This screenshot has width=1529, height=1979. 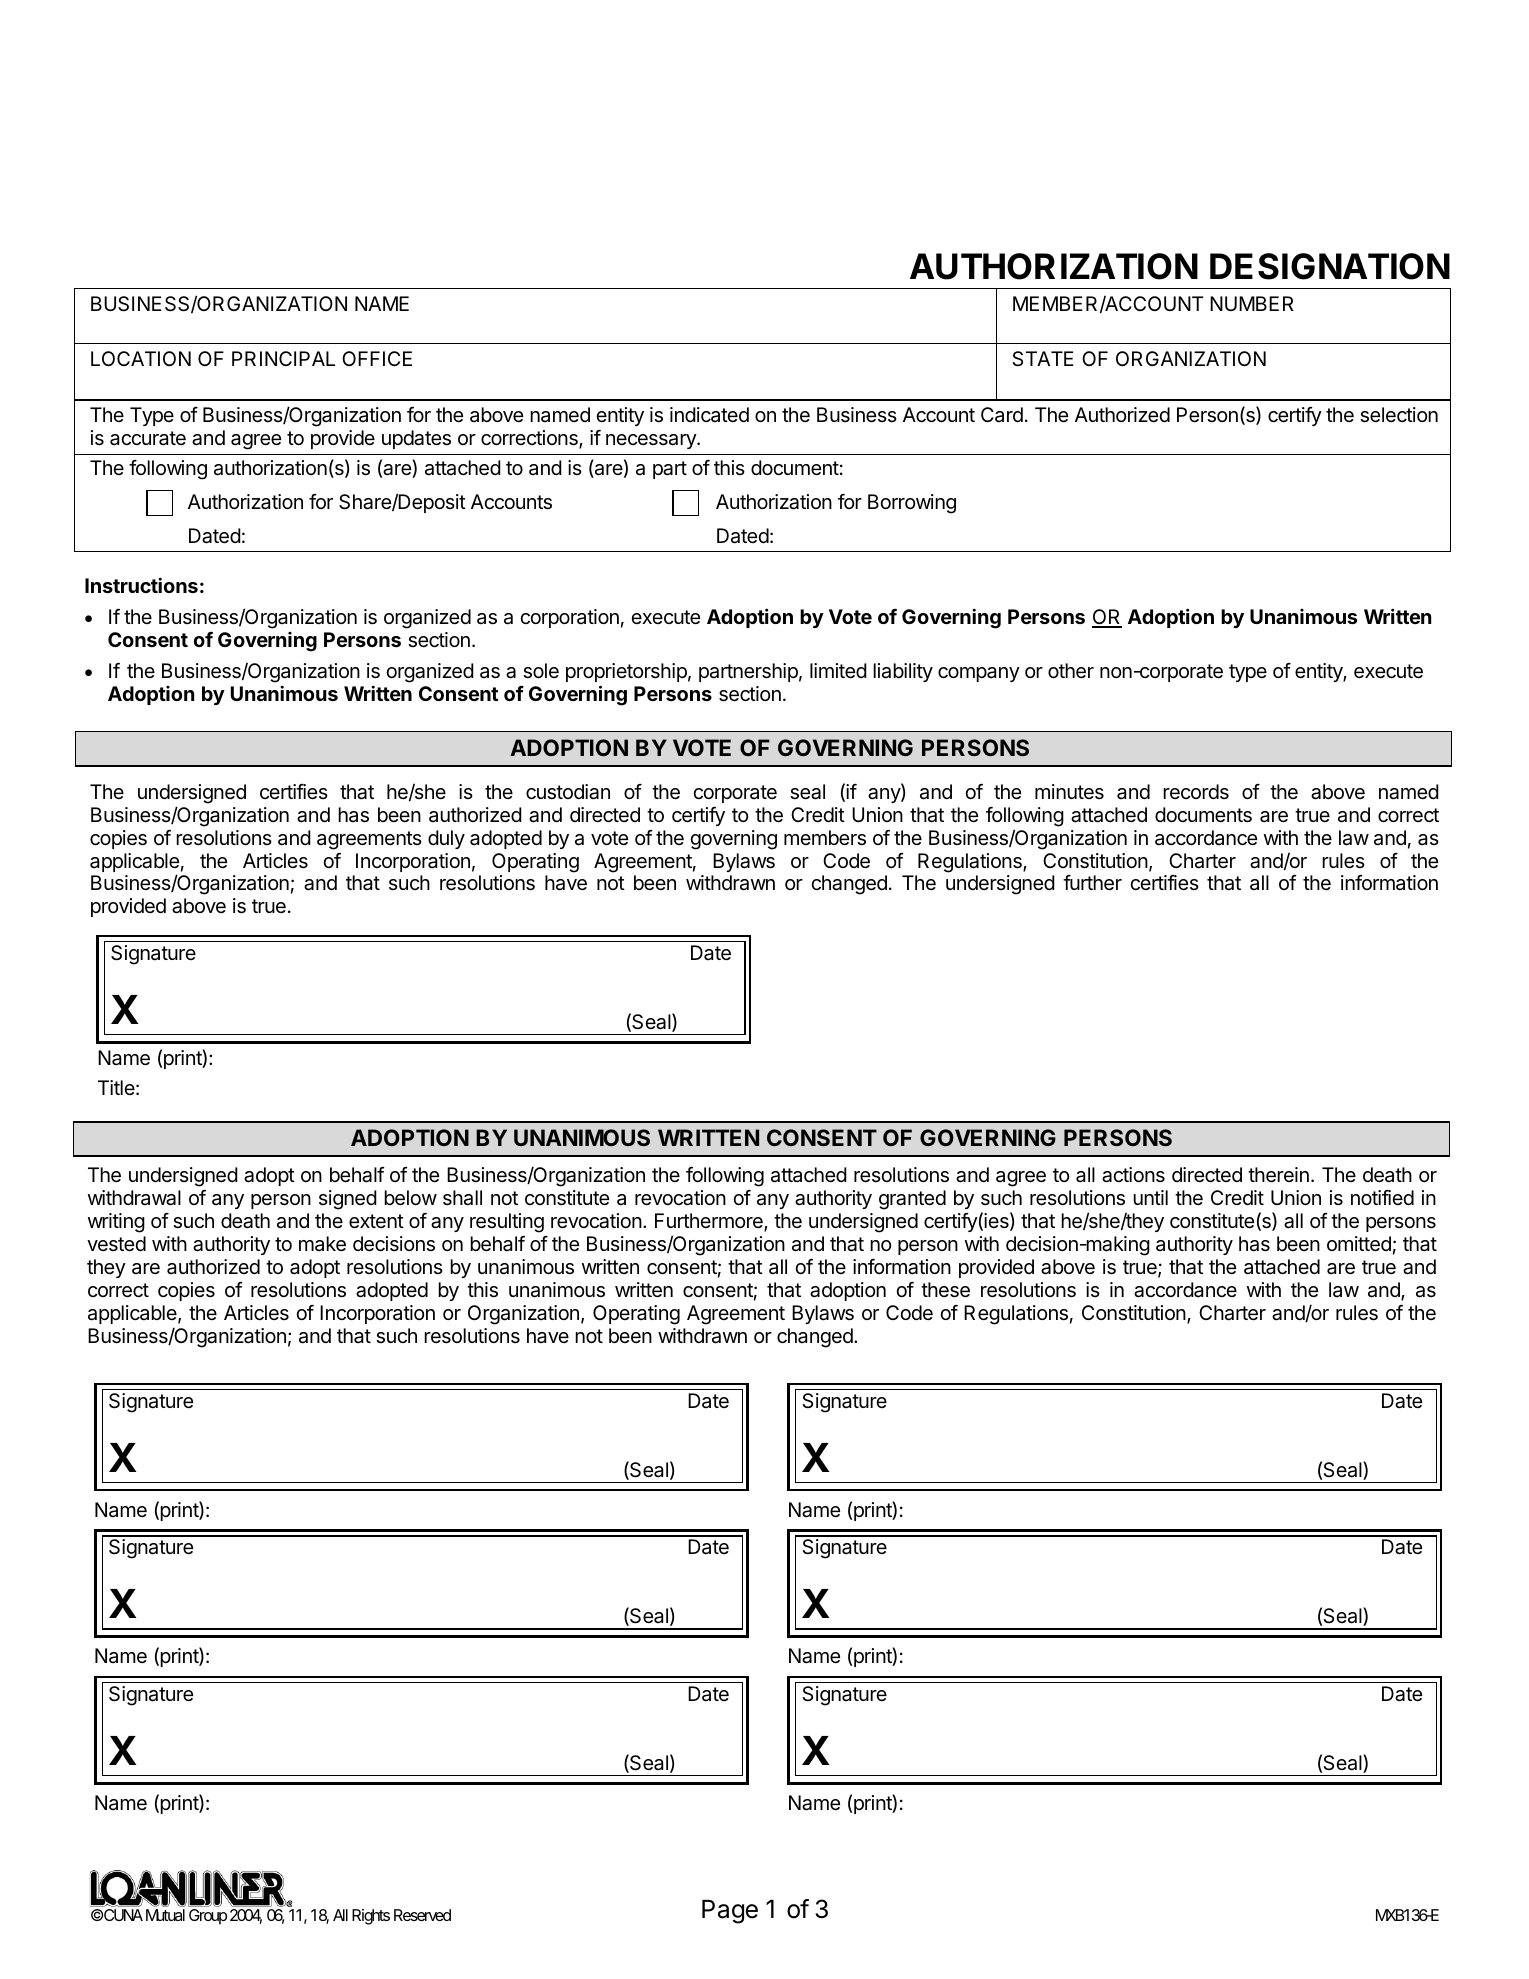 I want to click on Page, so click(x=730, y=1912).
